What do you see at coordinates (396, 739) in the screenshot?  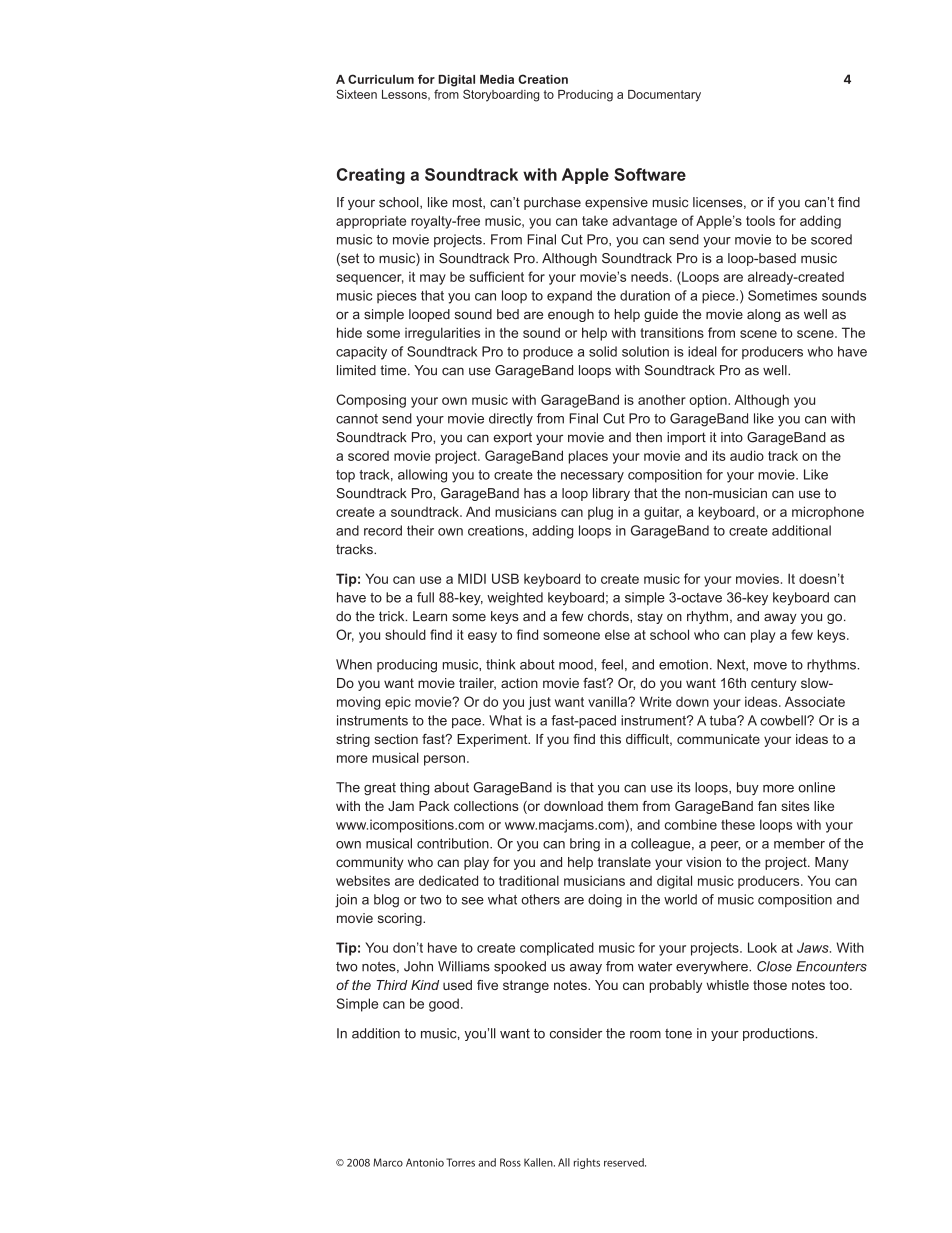 I see `section` at bounding box center [396, 739].
